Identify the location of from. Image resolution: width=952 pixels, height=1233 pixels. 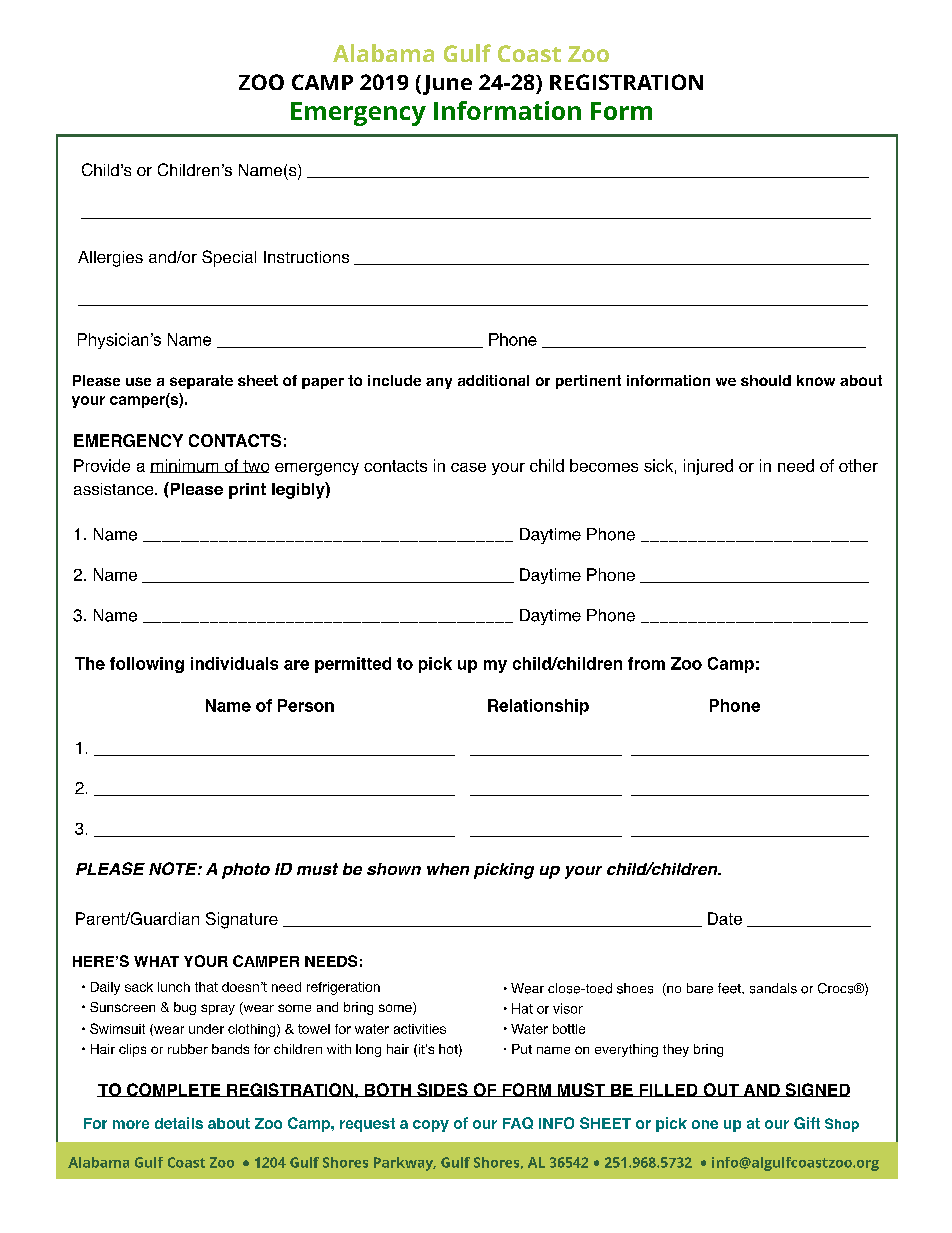
(646, 663).
